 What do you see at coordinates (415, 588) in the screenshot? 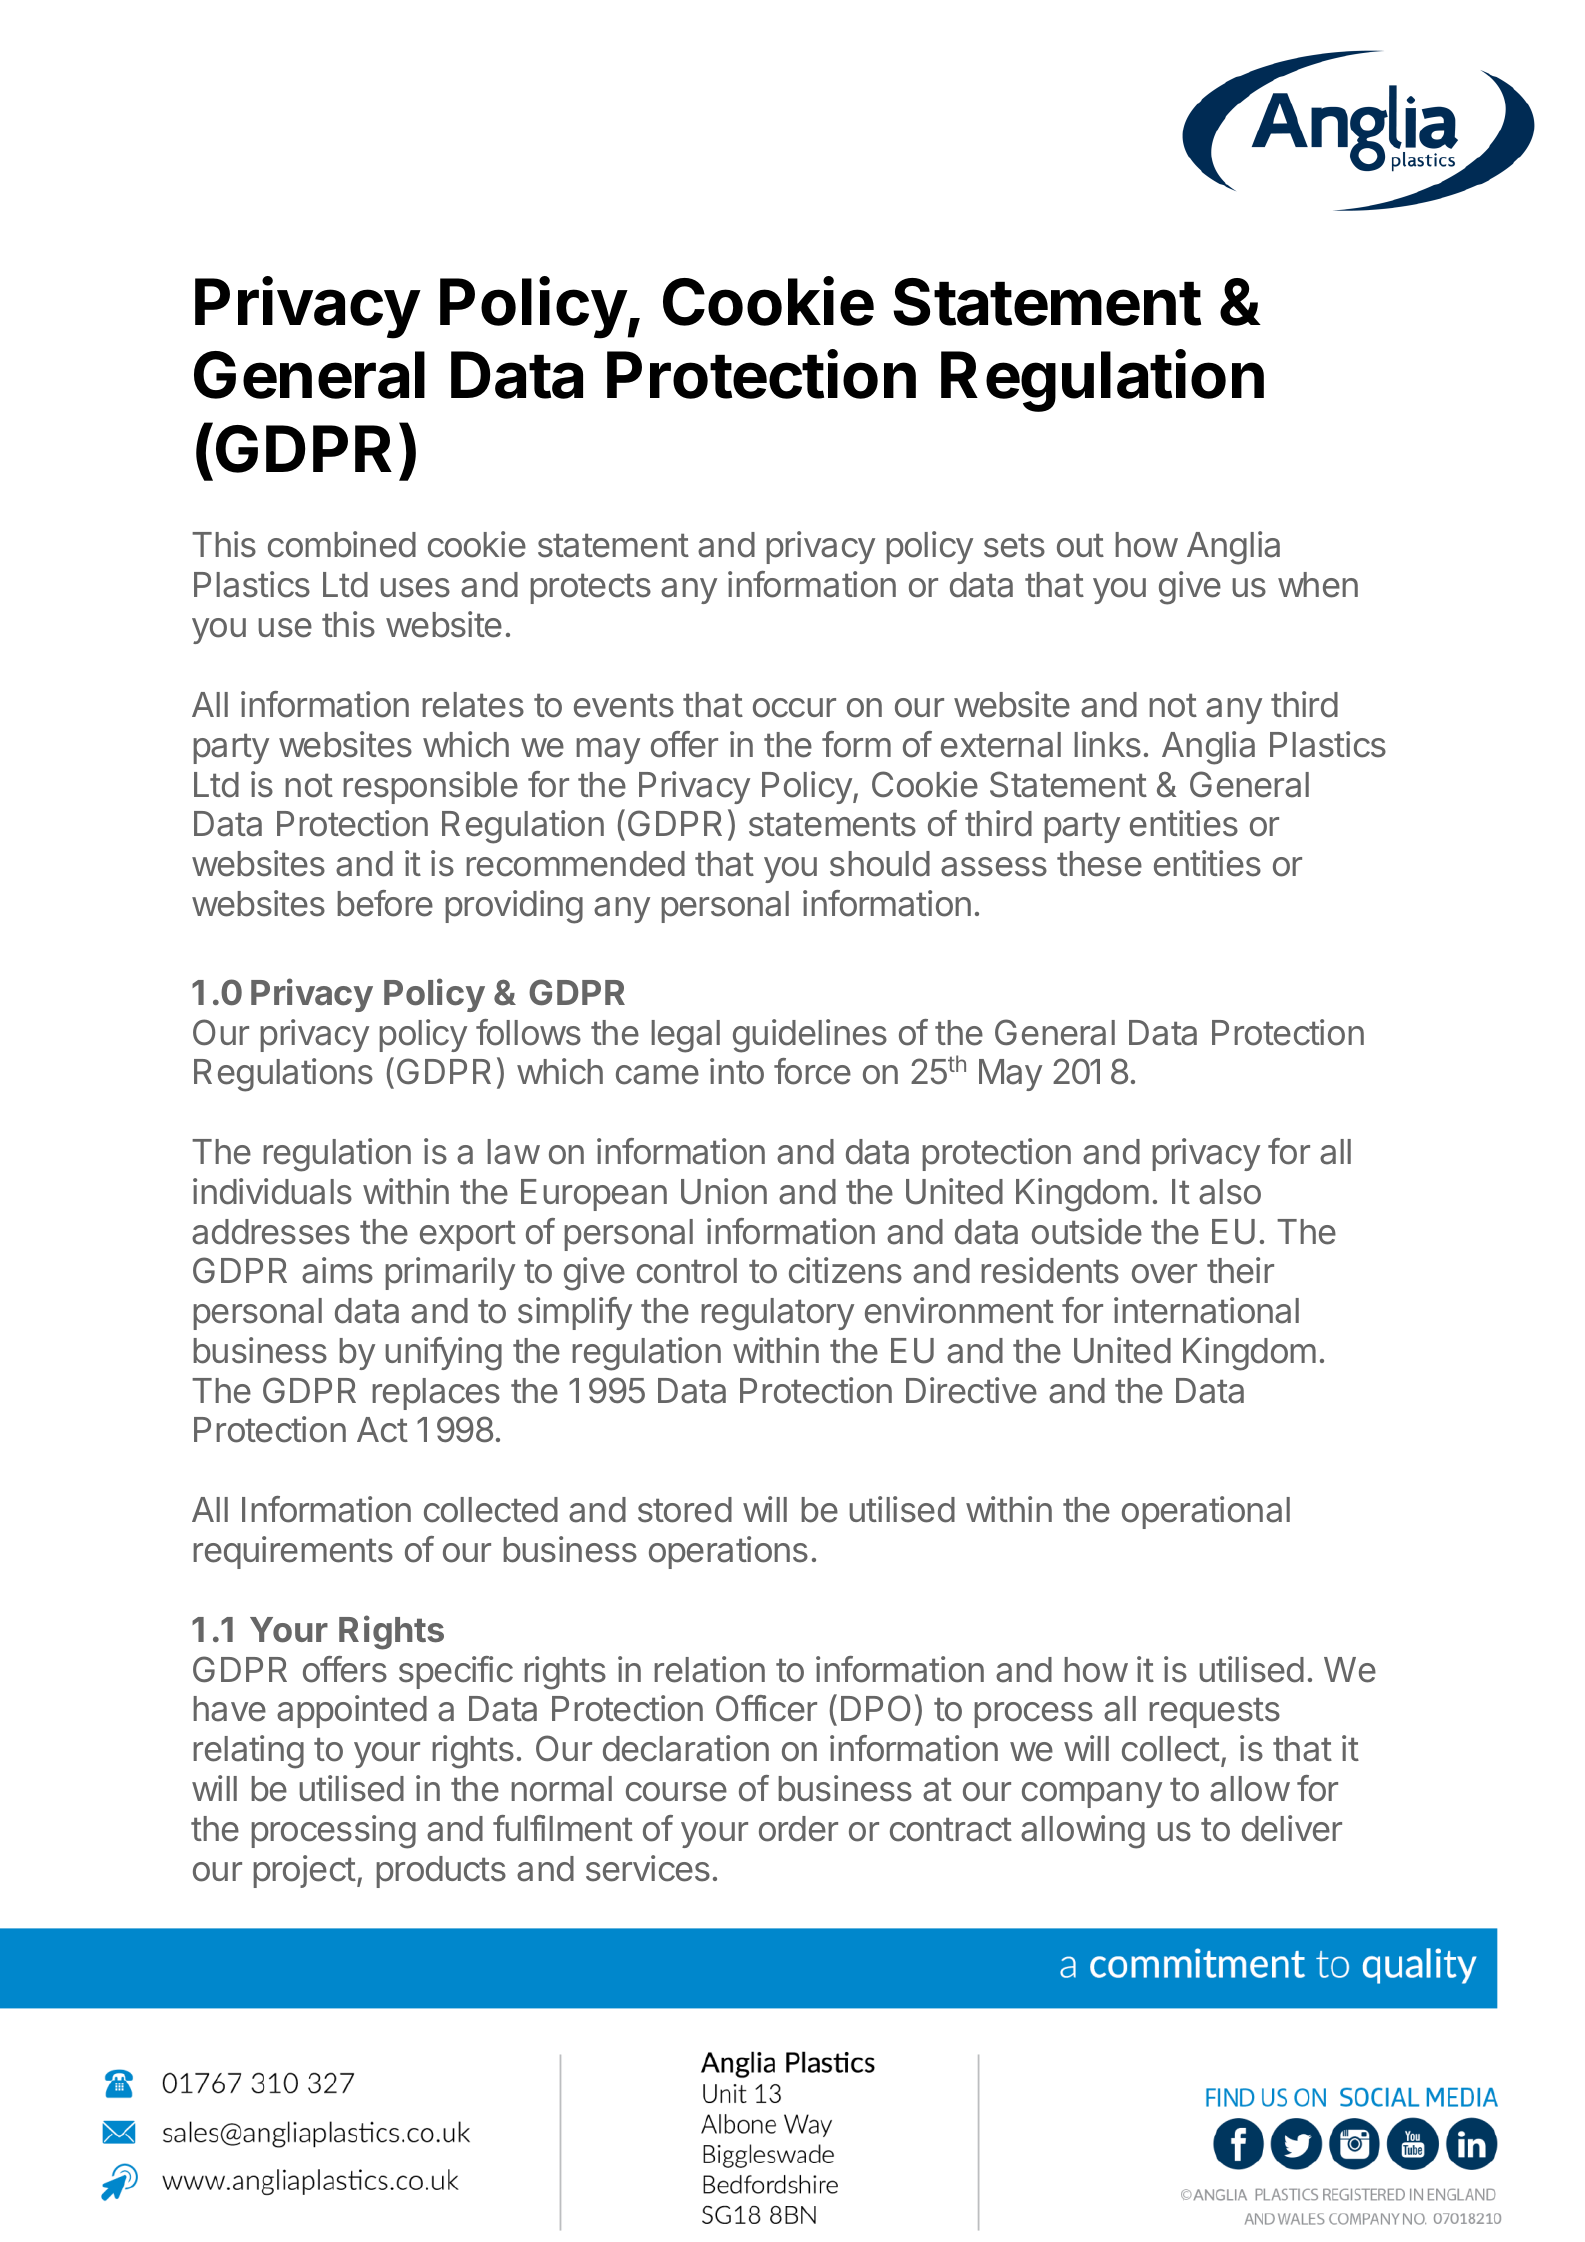
I see `uses` at bounding box center [415, 588].
